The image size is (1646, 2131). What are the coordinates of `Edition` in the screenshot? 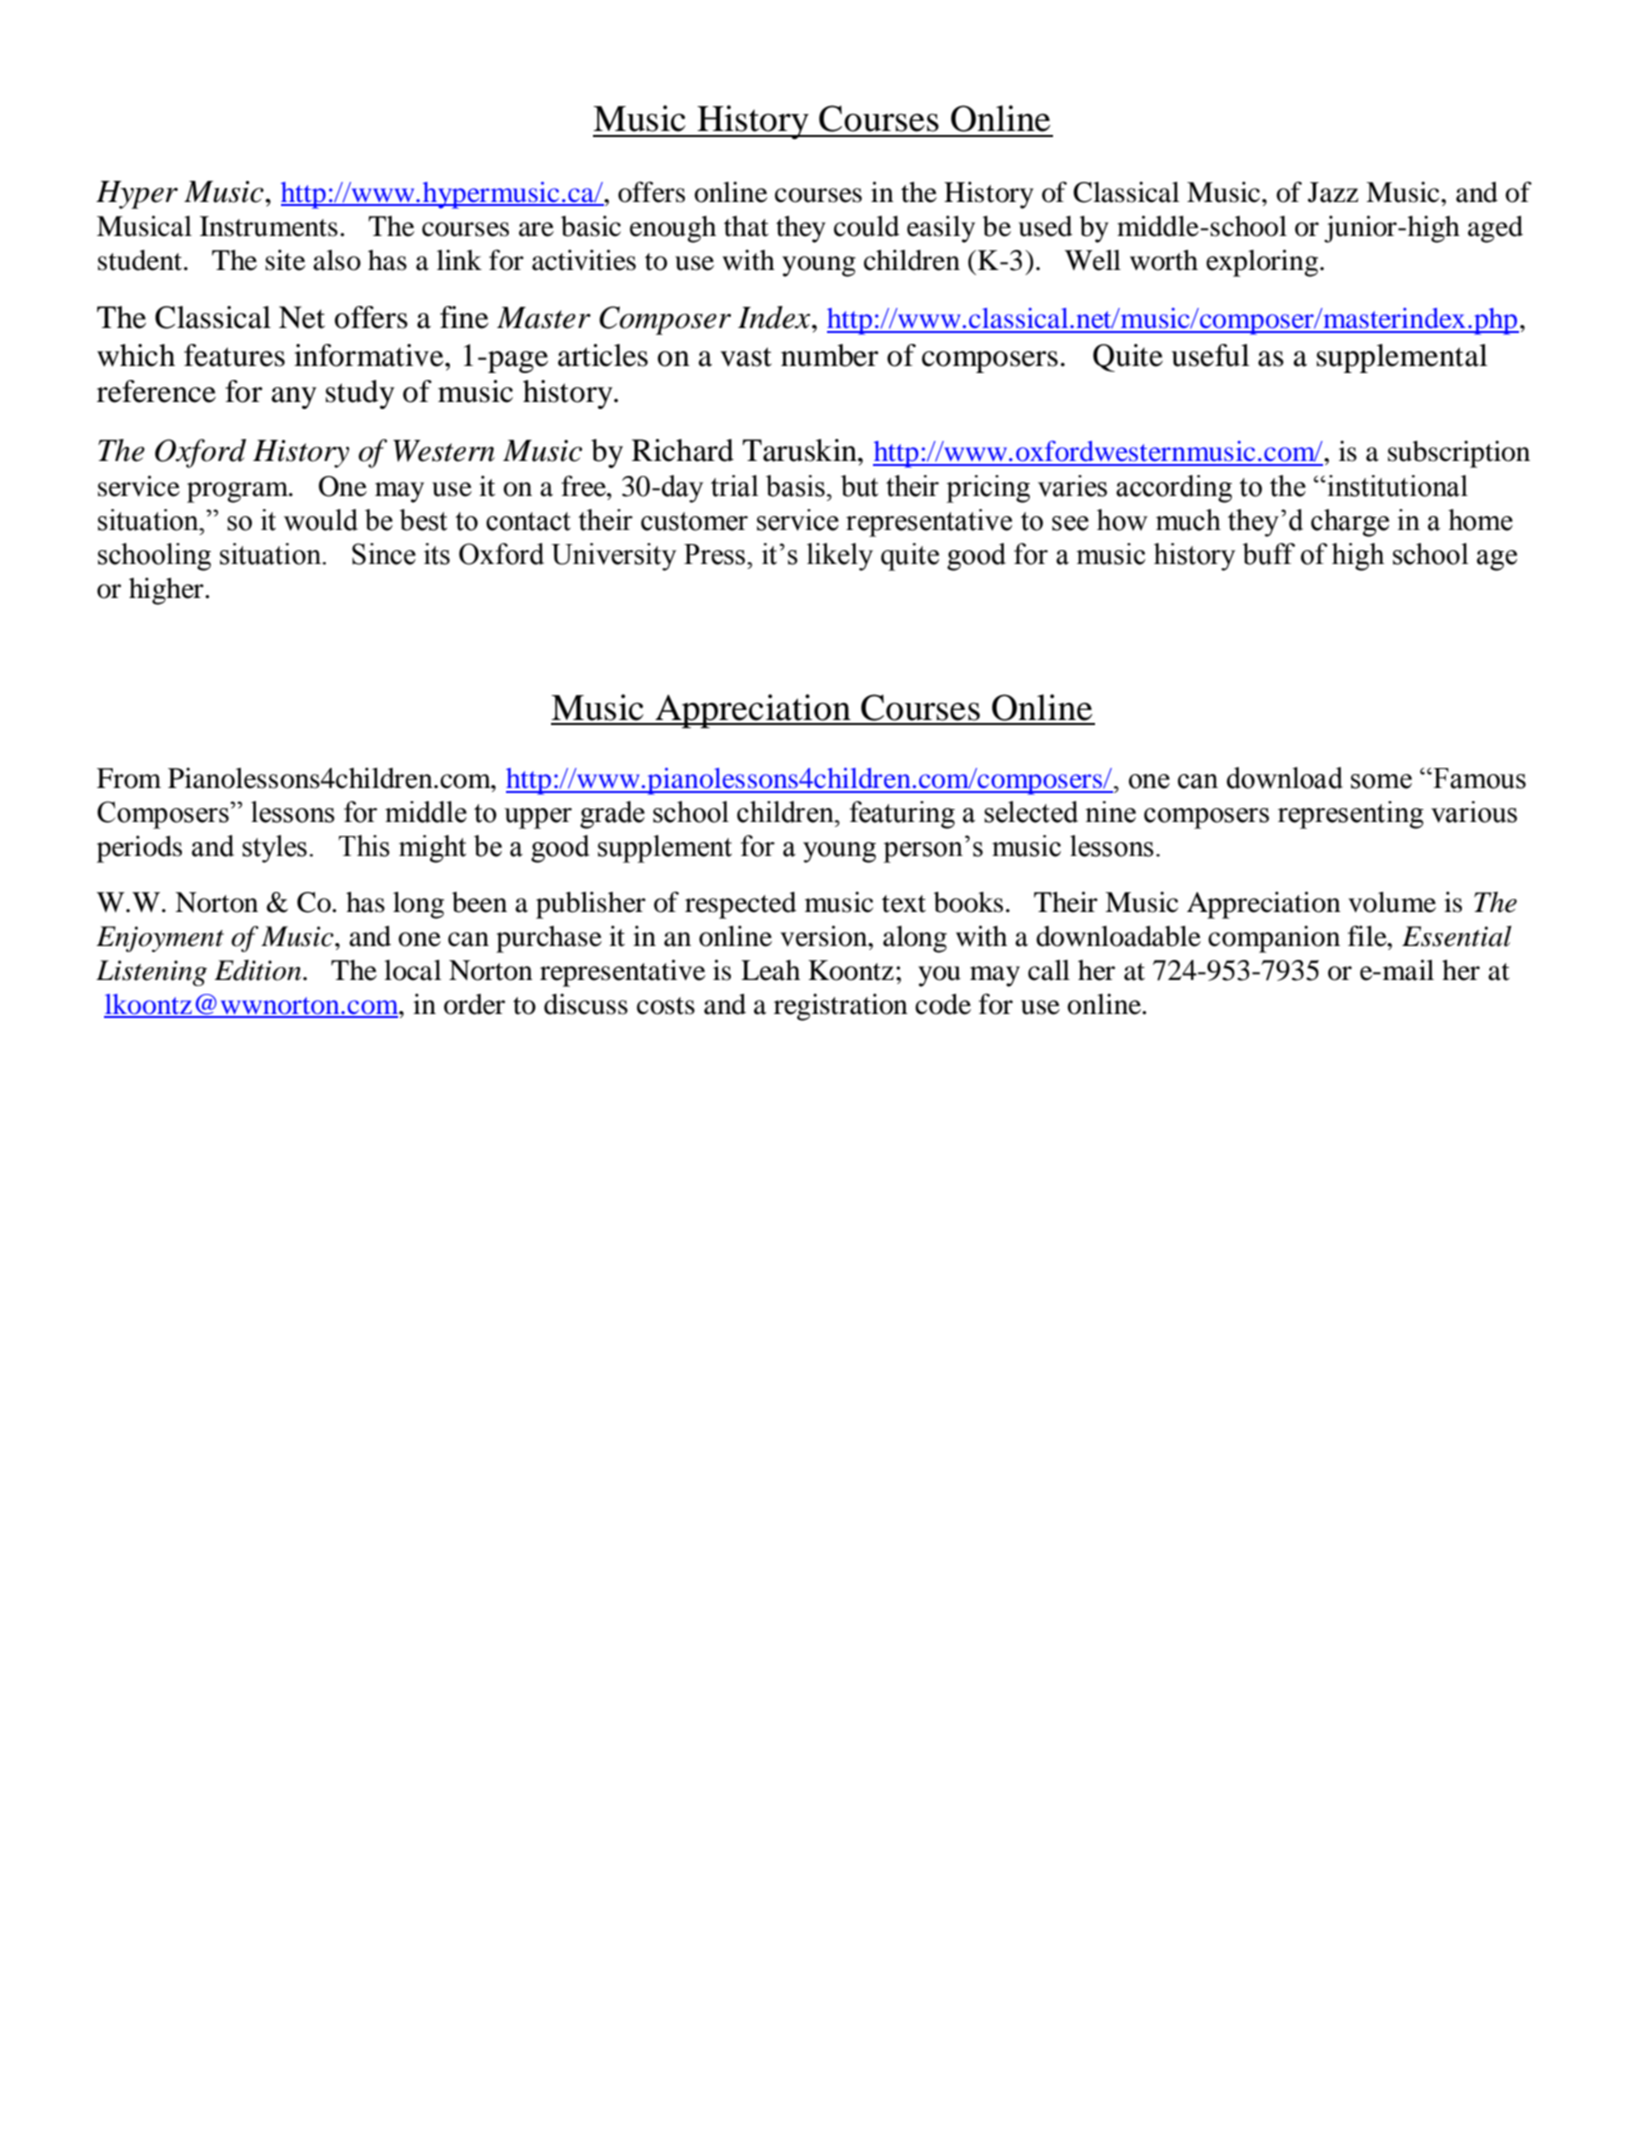 It's located at (259, 970).
